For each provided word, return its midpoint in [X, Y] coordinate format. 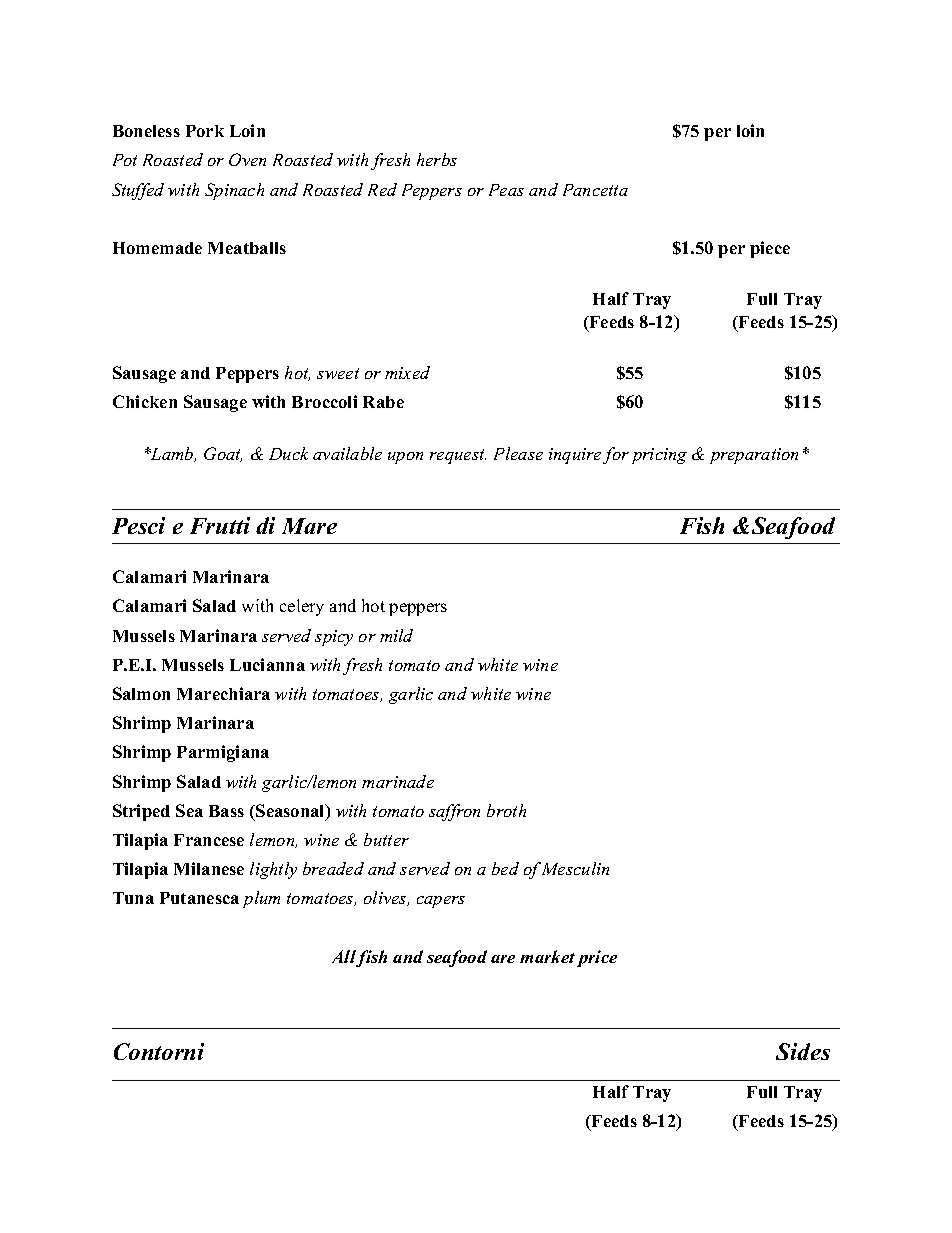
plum [261, 899]
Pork [205, 131]
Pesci [138, 525]
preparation [754, 456]
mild [396, 635]
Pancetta [595, 190]
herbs [437, 159]
